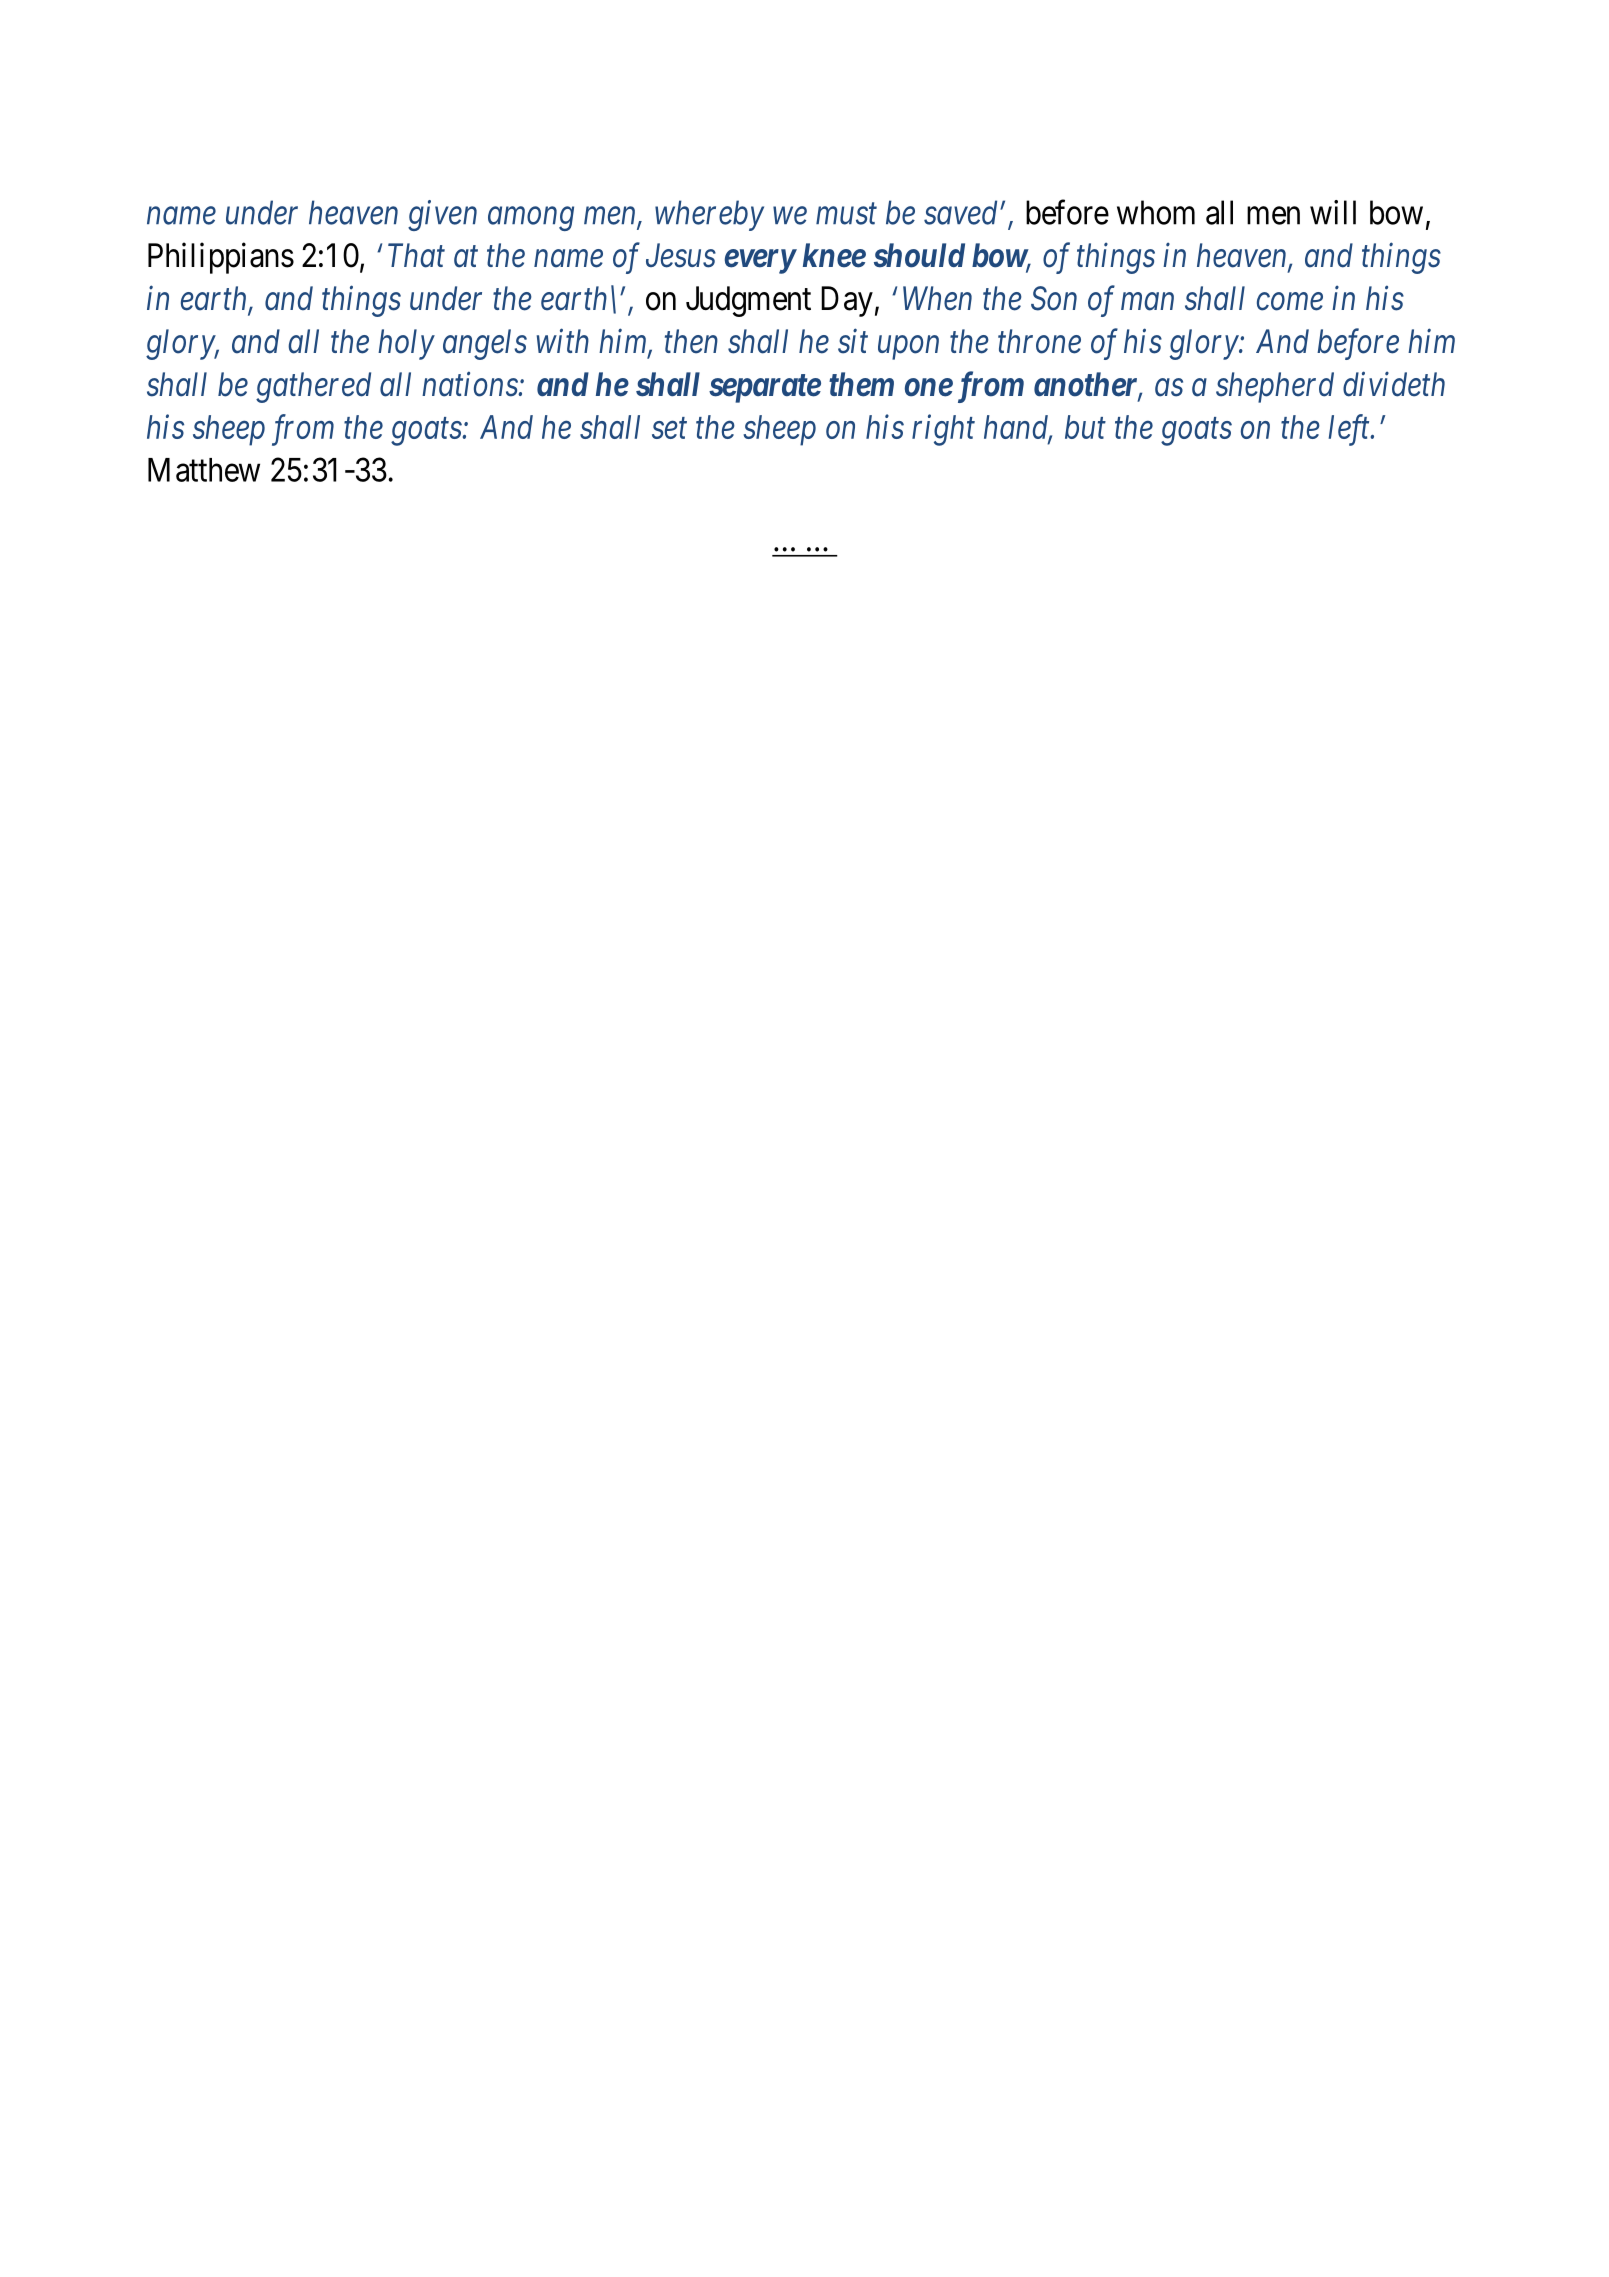 The image size is (1609, 2277). I want to click on whereby, so click(709, 215).
